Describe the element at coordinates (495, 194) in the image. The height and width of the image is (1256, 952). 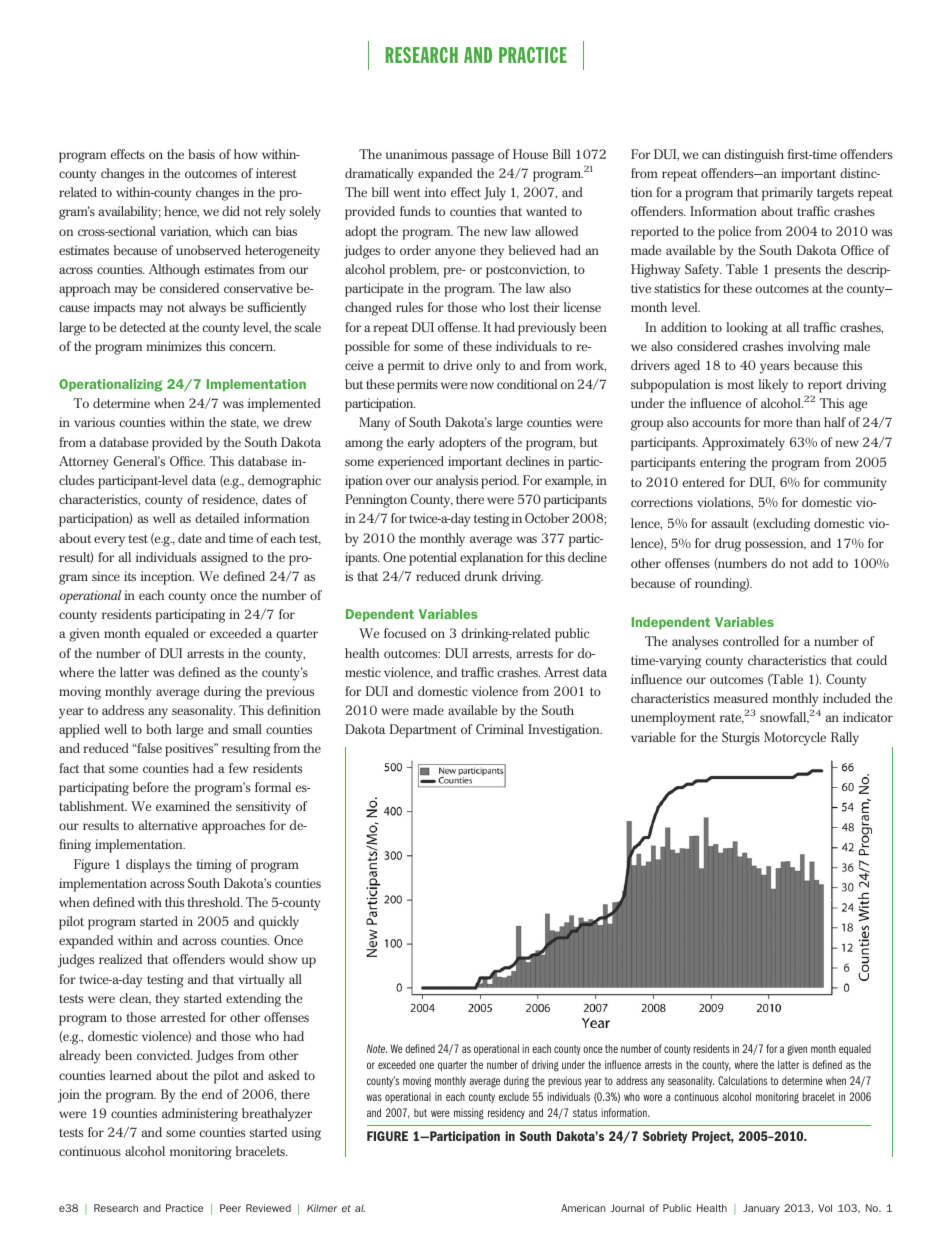
I see `July` at that location.
